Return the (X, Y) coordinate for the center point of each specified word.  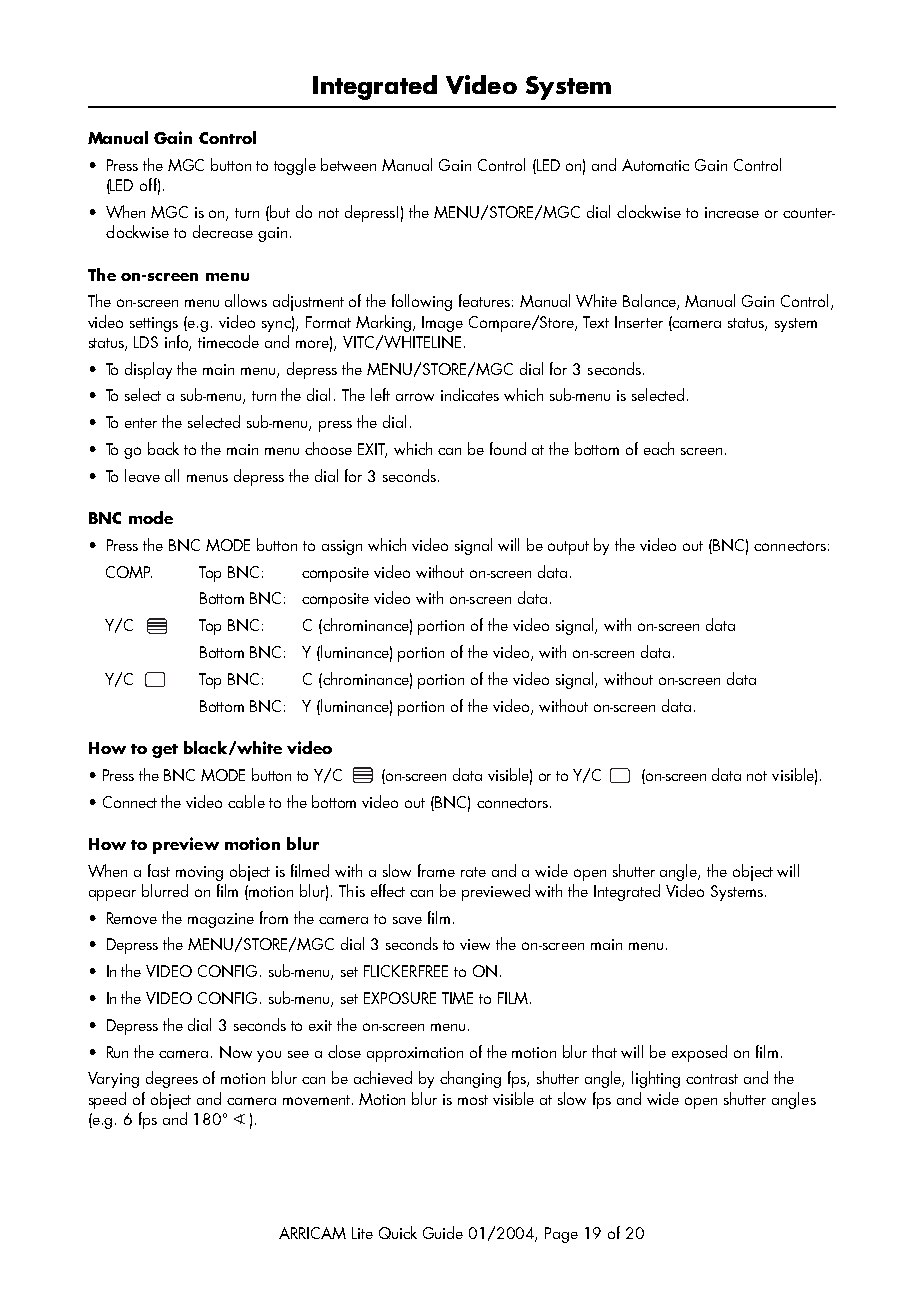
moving (199, 873)
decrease (223, 231)
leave (142, 475)
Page (561, 1235)
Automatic (655, 165)
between (348, 164)
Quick (398, 1232)
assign (342, 547)
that (604, 1051)
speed (107, 1100)
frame (436, 870)
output (568, 548)
